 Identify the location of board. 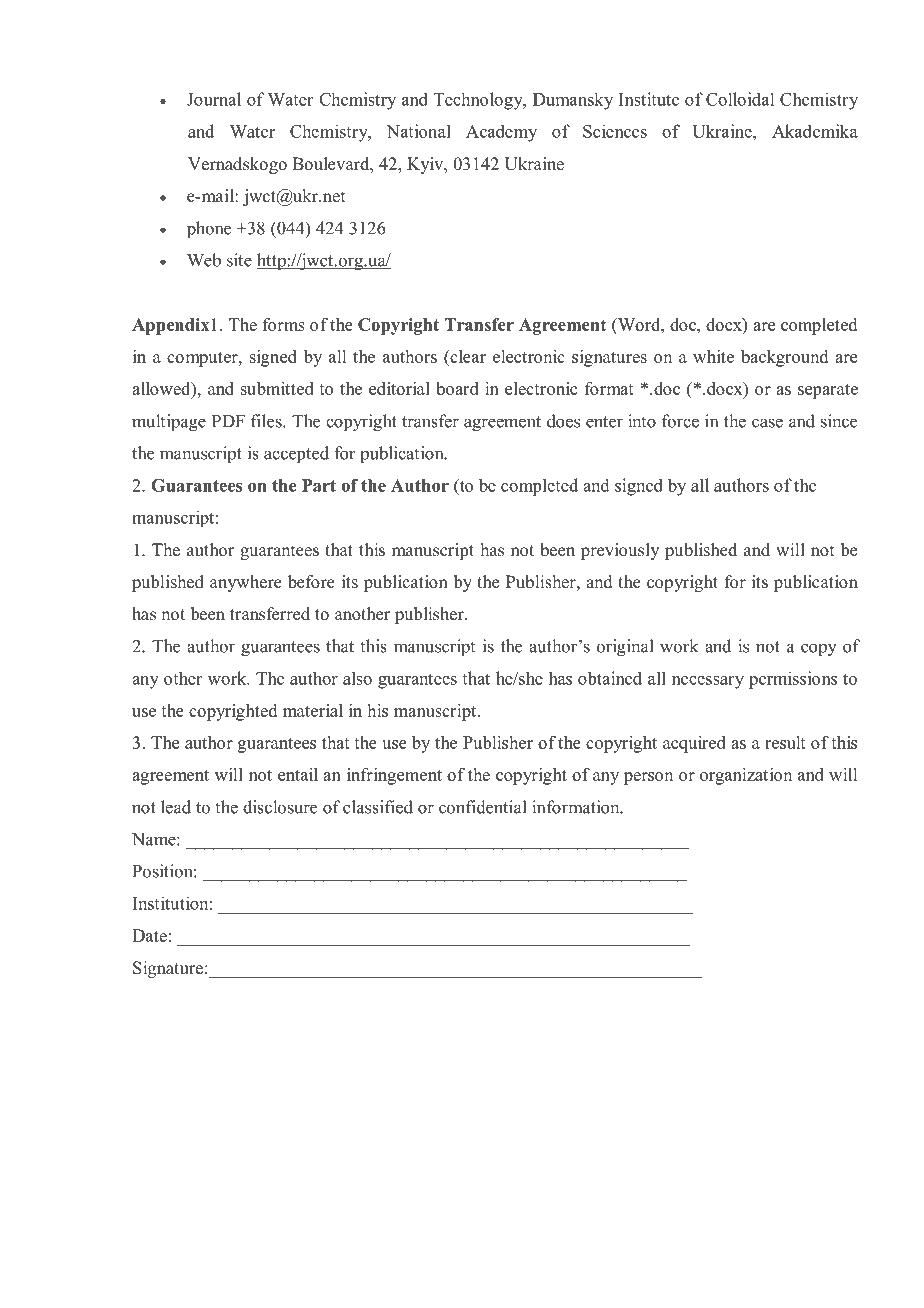
(457, 388).
